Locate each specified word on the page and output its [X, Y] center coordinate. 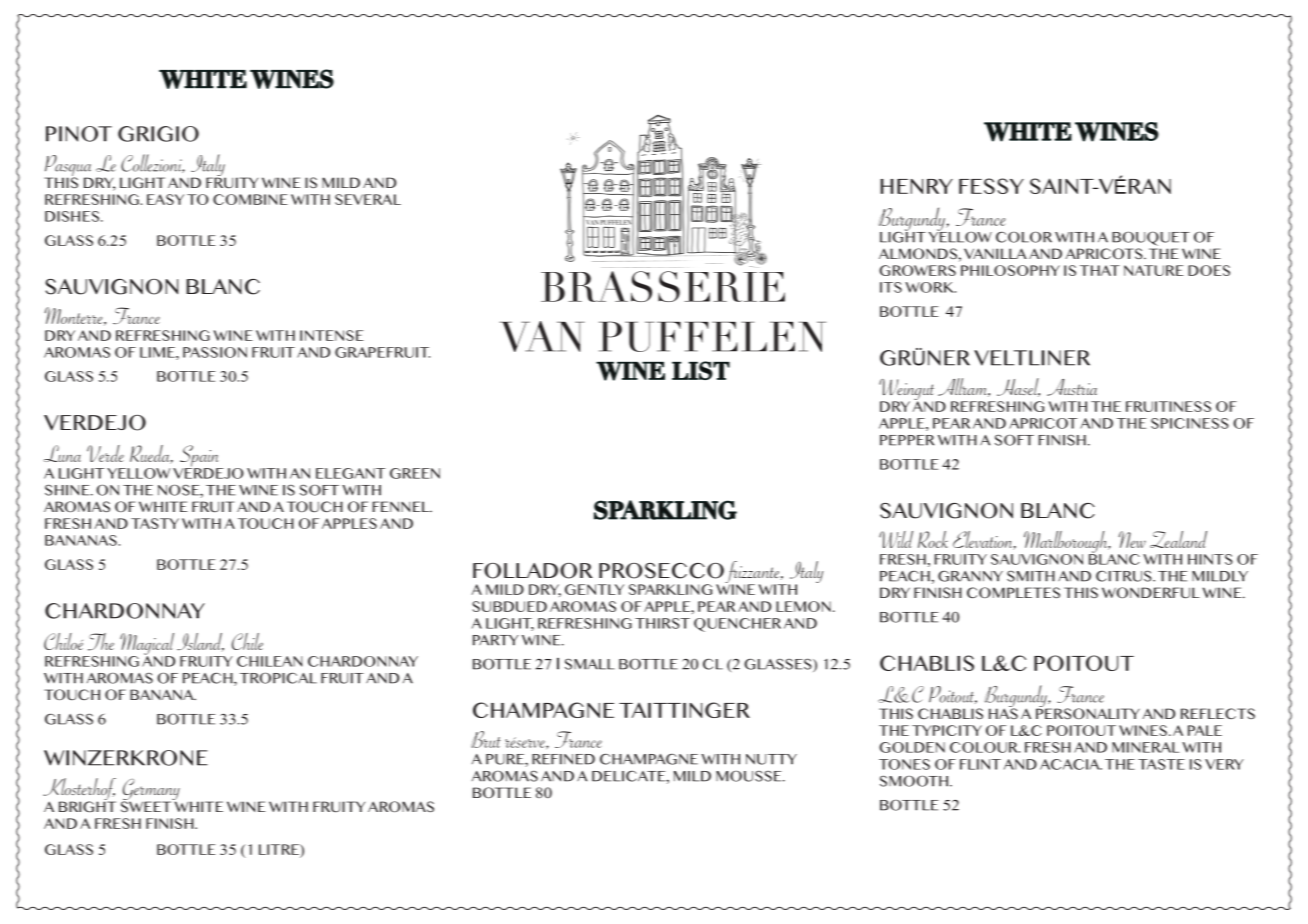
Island [200, 642]
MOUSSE [750, 776]
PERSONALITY [1088, 712]
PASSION [215, 352]
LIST [701, 370]
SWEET [147, 805]
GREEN [415, 473]
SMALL [590, 664]
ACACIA [1071, 764]
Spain [200, 457]
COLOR [1024, 237]
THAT [1100, 270]
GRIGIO [158, 134]
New [1132, 539]
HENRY [916, 186]
